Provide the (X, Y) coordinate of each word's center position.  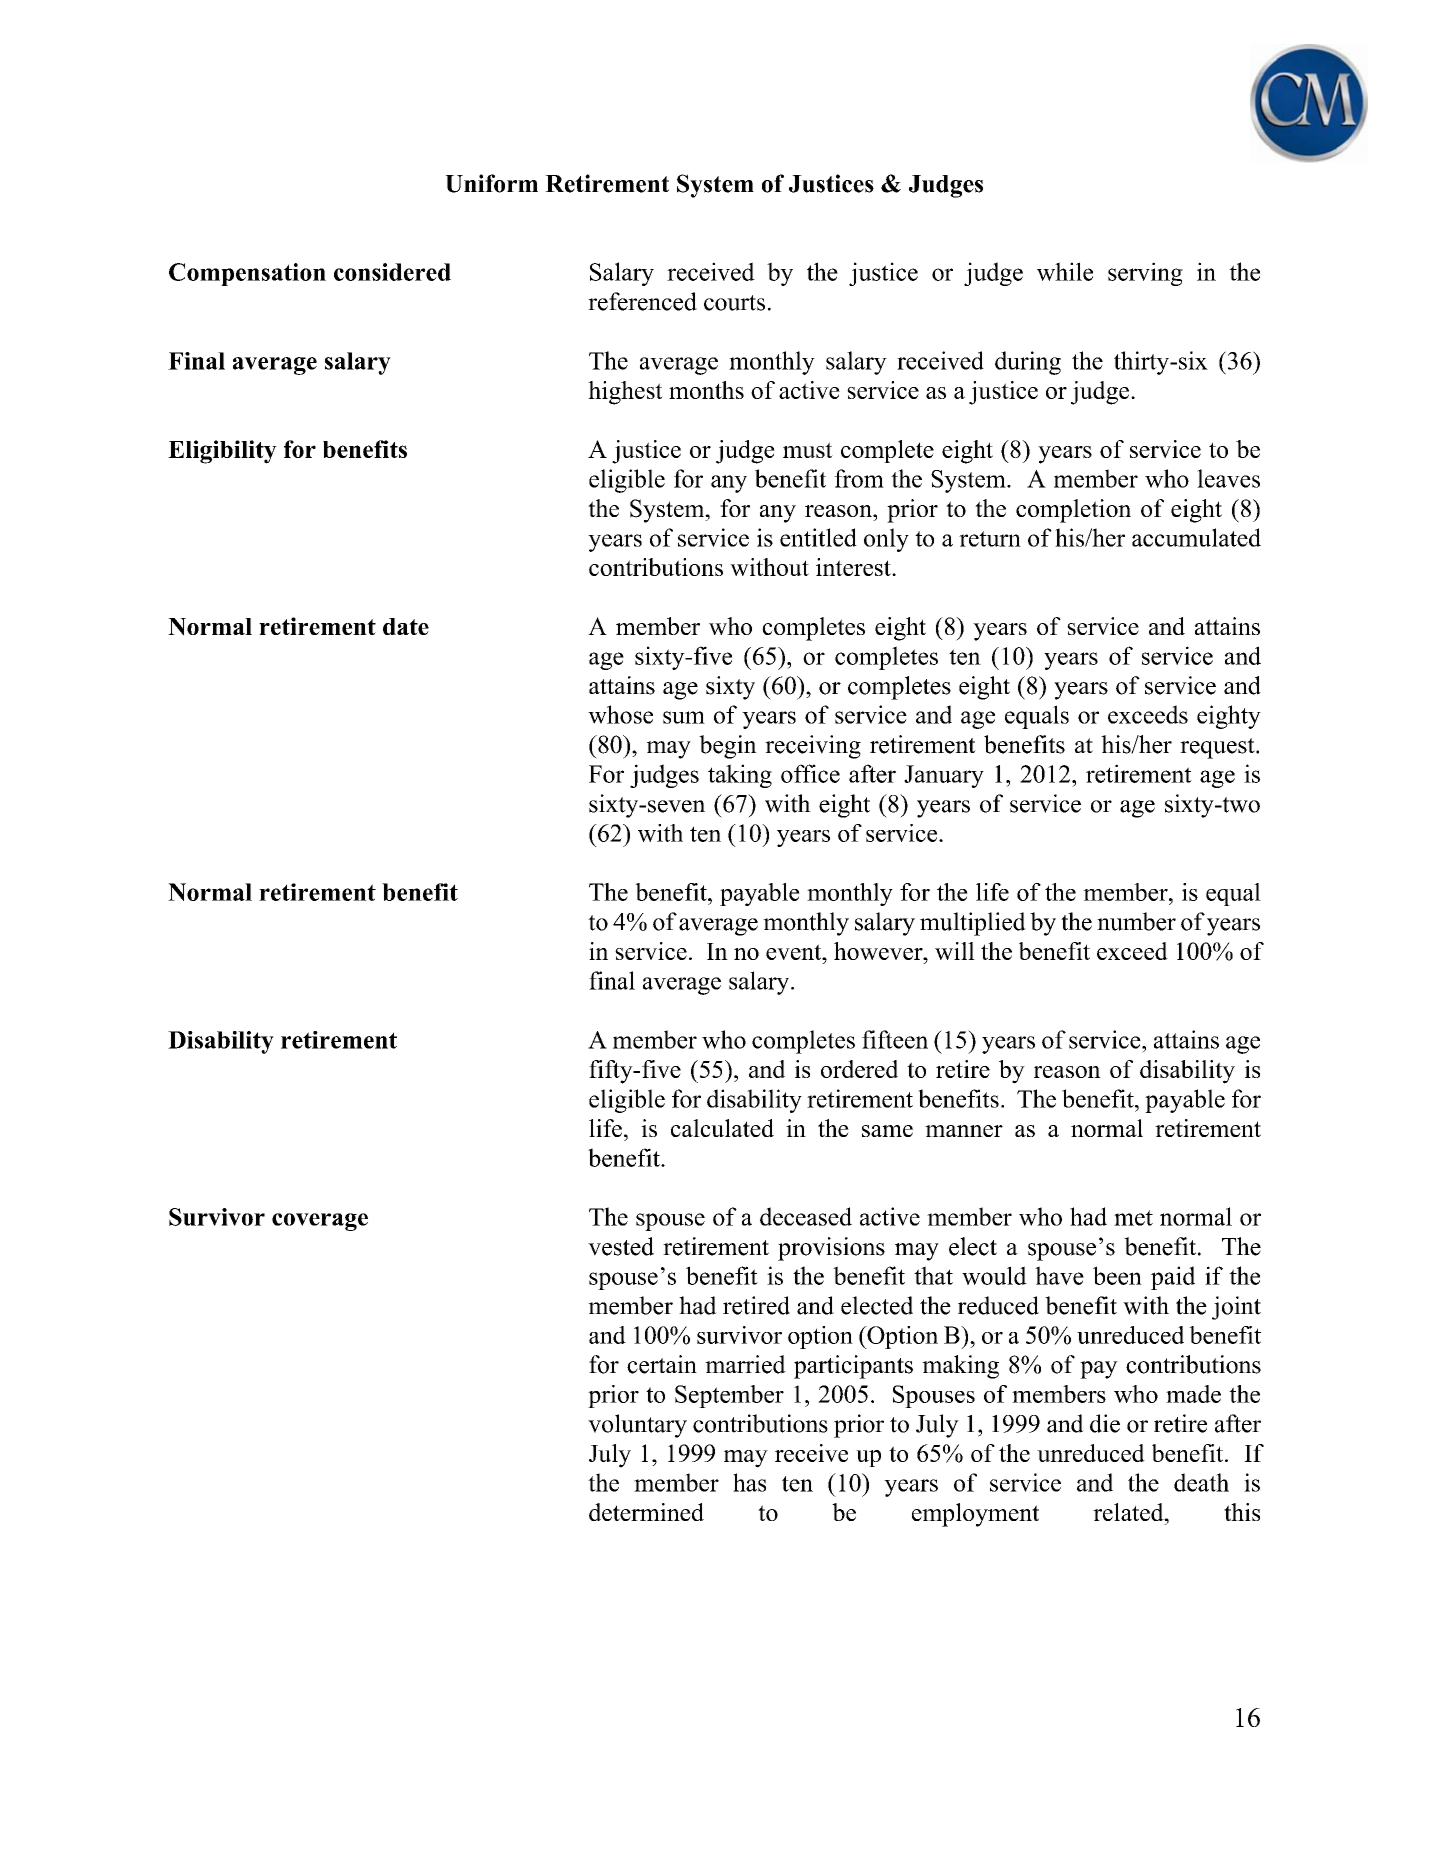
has (749, 1482)
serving (1145, 274)
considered (392, 272)
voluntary (637, 1426)
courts (734, 303)
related (1129, 1512)
